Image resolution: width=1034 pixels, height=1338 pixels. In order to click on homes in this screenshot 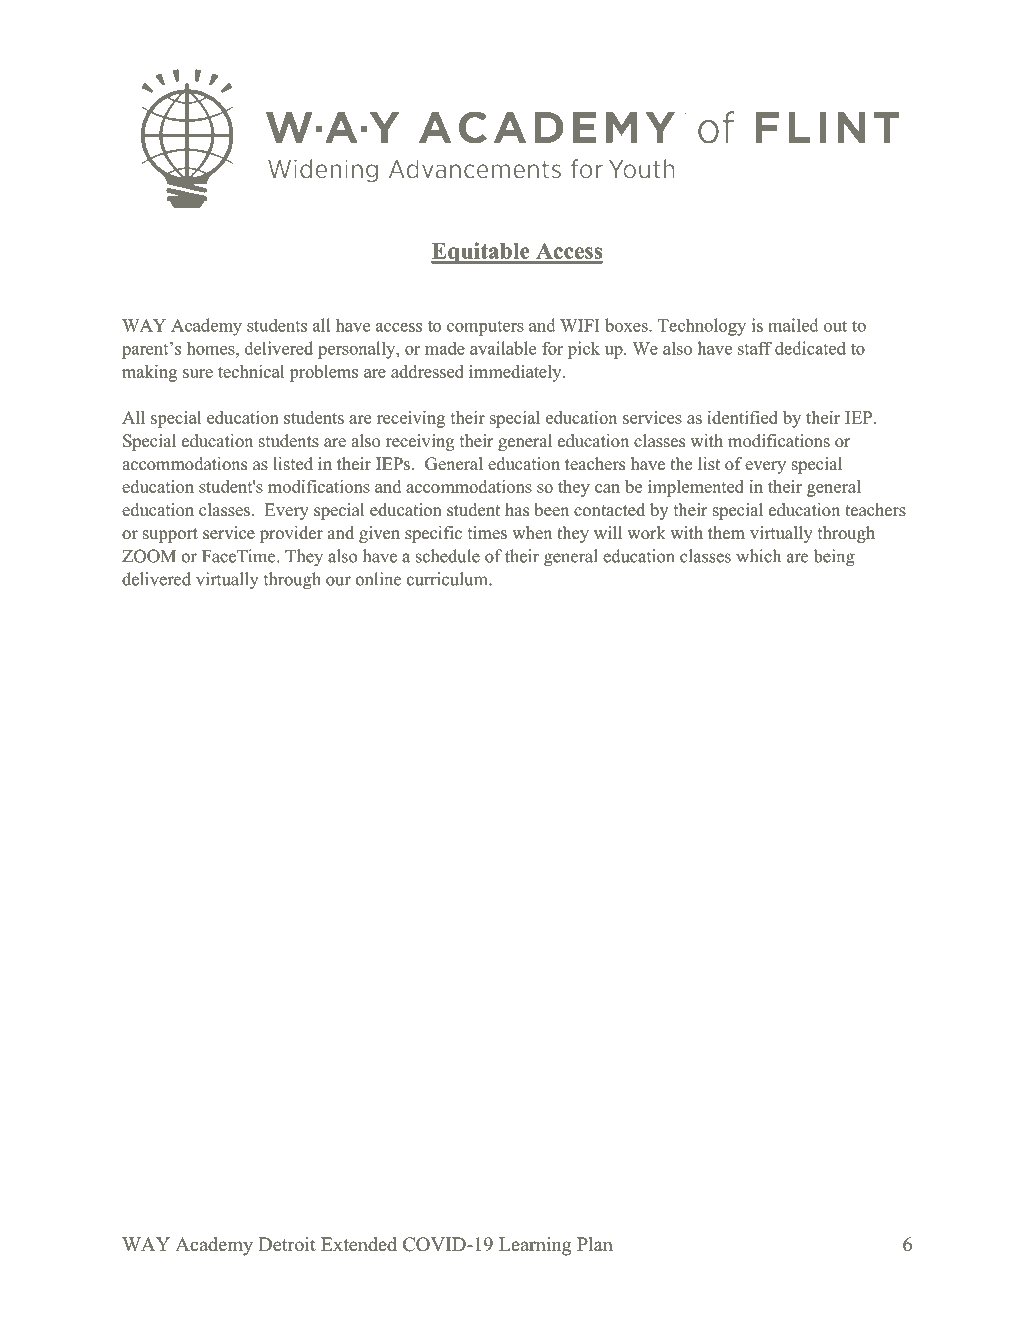, I will do `click(212, 348)`.
